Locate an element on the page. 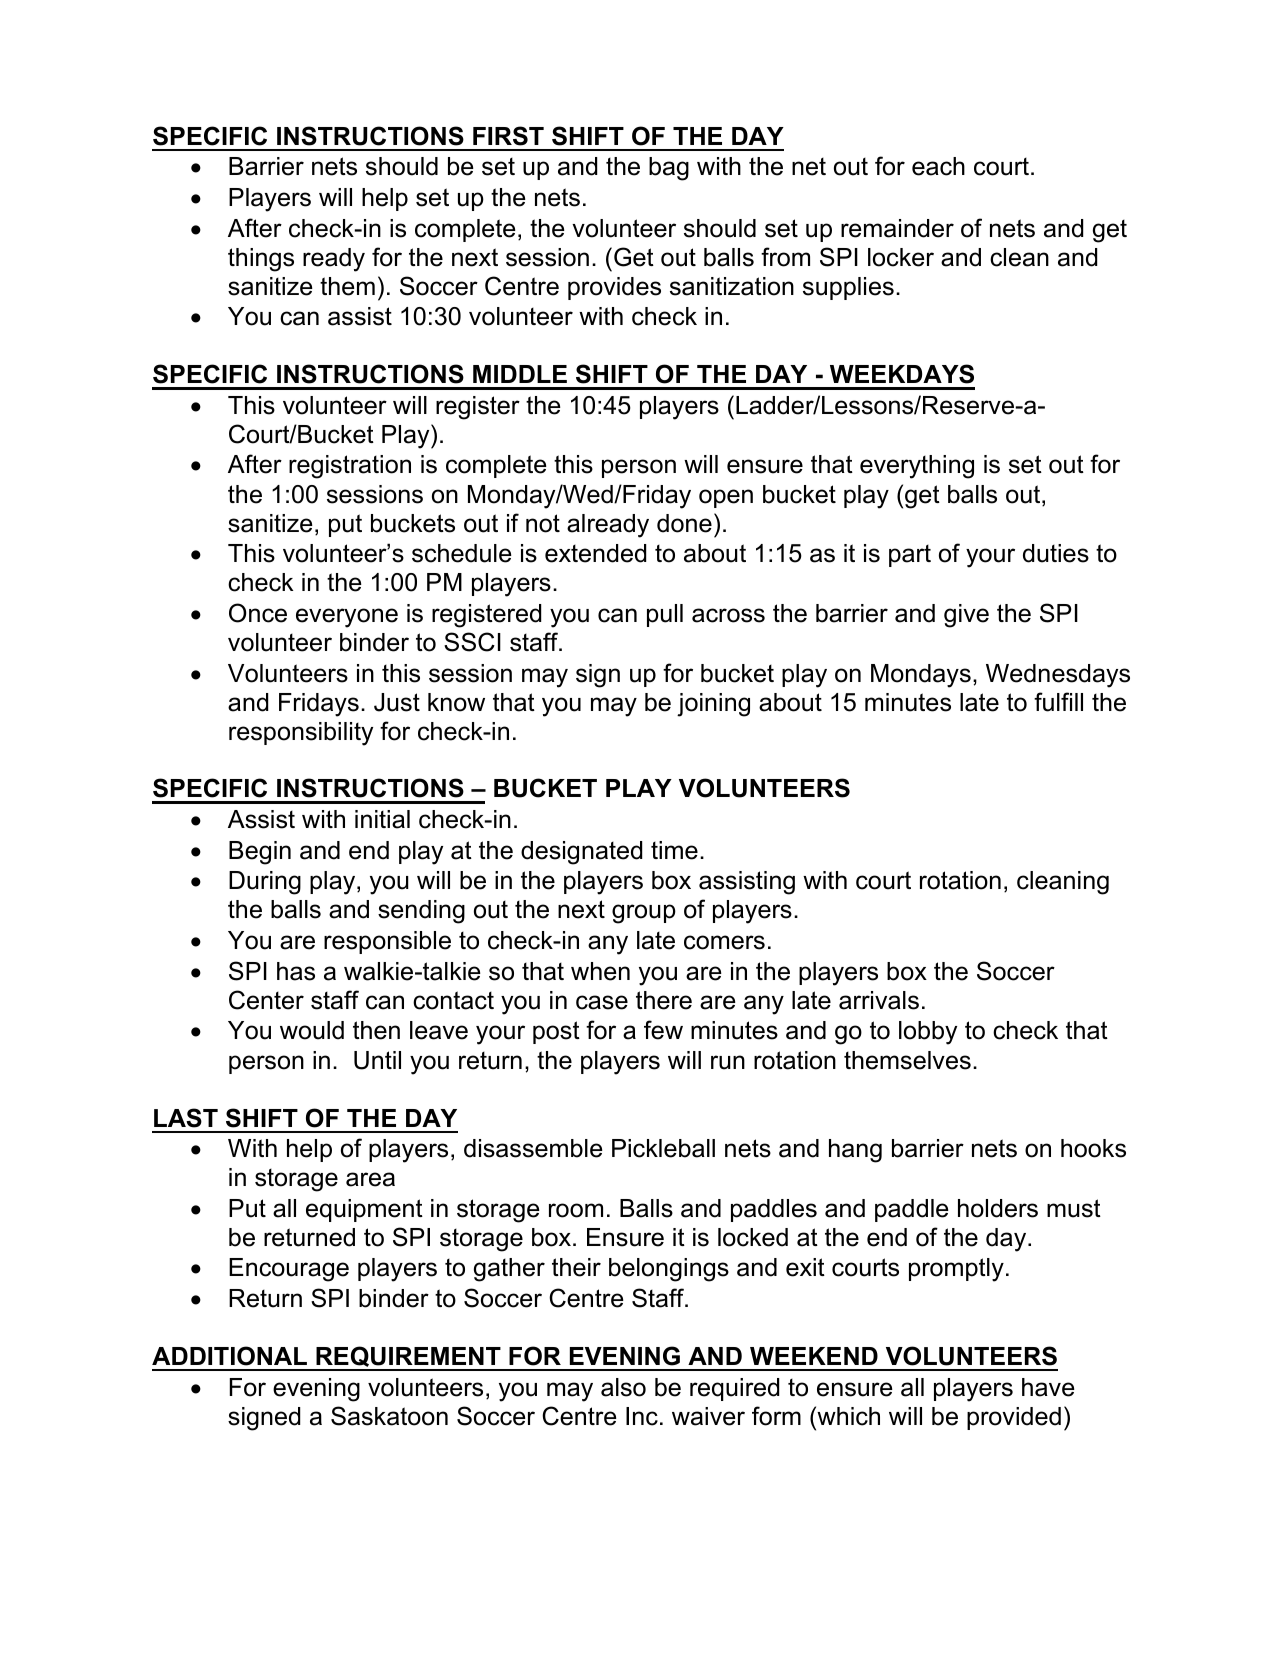 This page has height=1663, width=1285. each is located at coordinates (938, 166).
